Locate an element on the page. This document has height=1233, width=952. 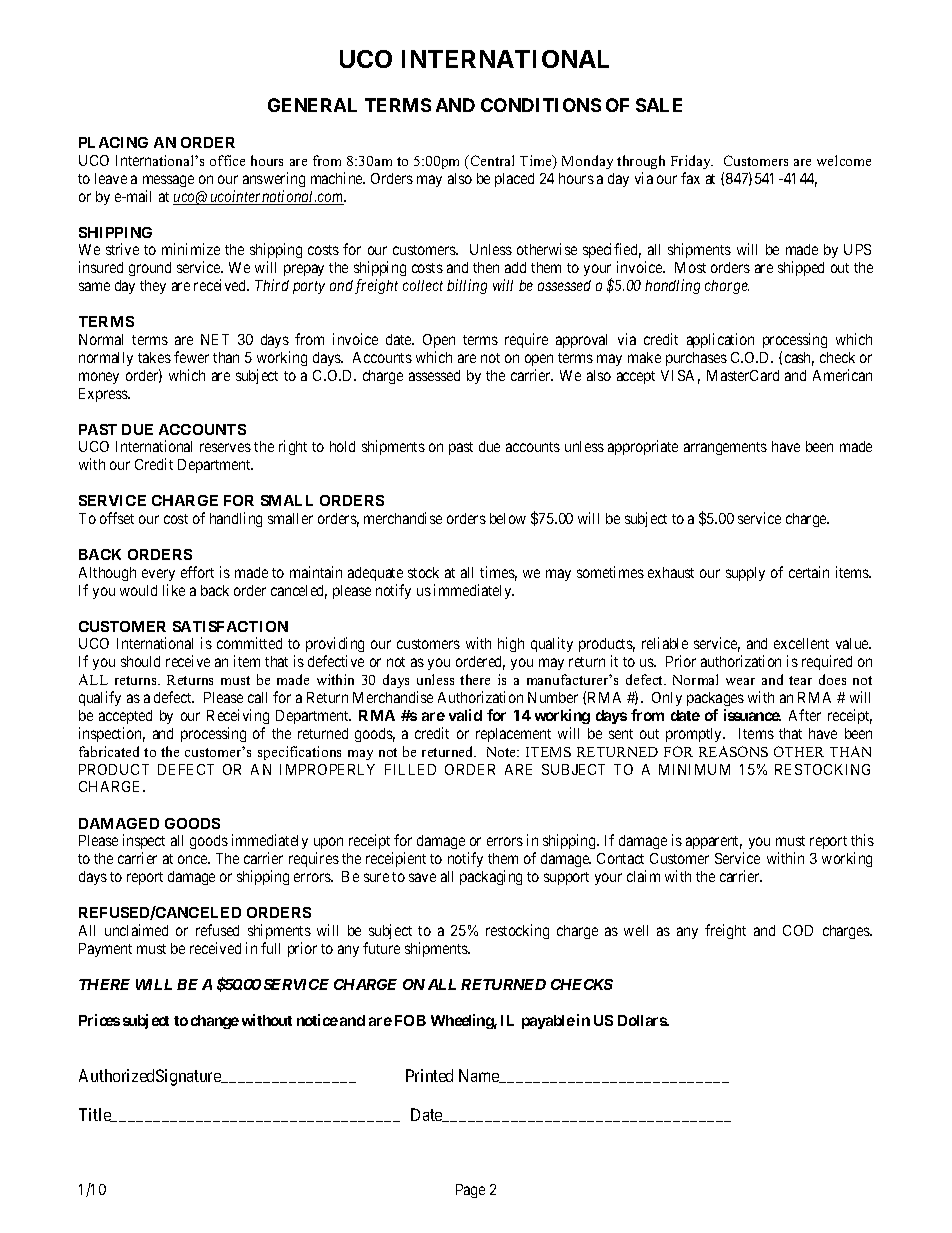
placed is located at coordinates (514, 180).
